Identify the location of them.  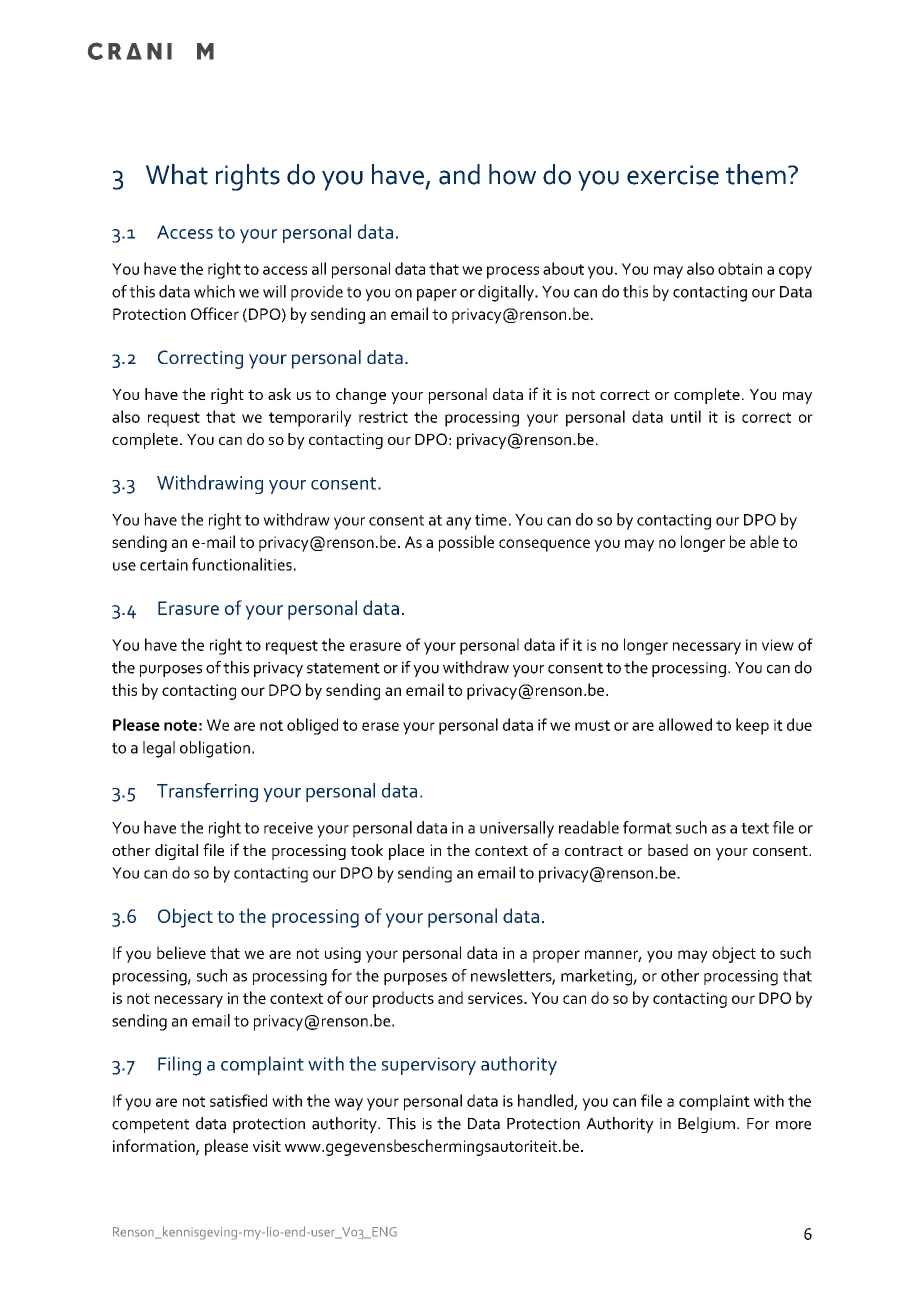
(756, 174).
